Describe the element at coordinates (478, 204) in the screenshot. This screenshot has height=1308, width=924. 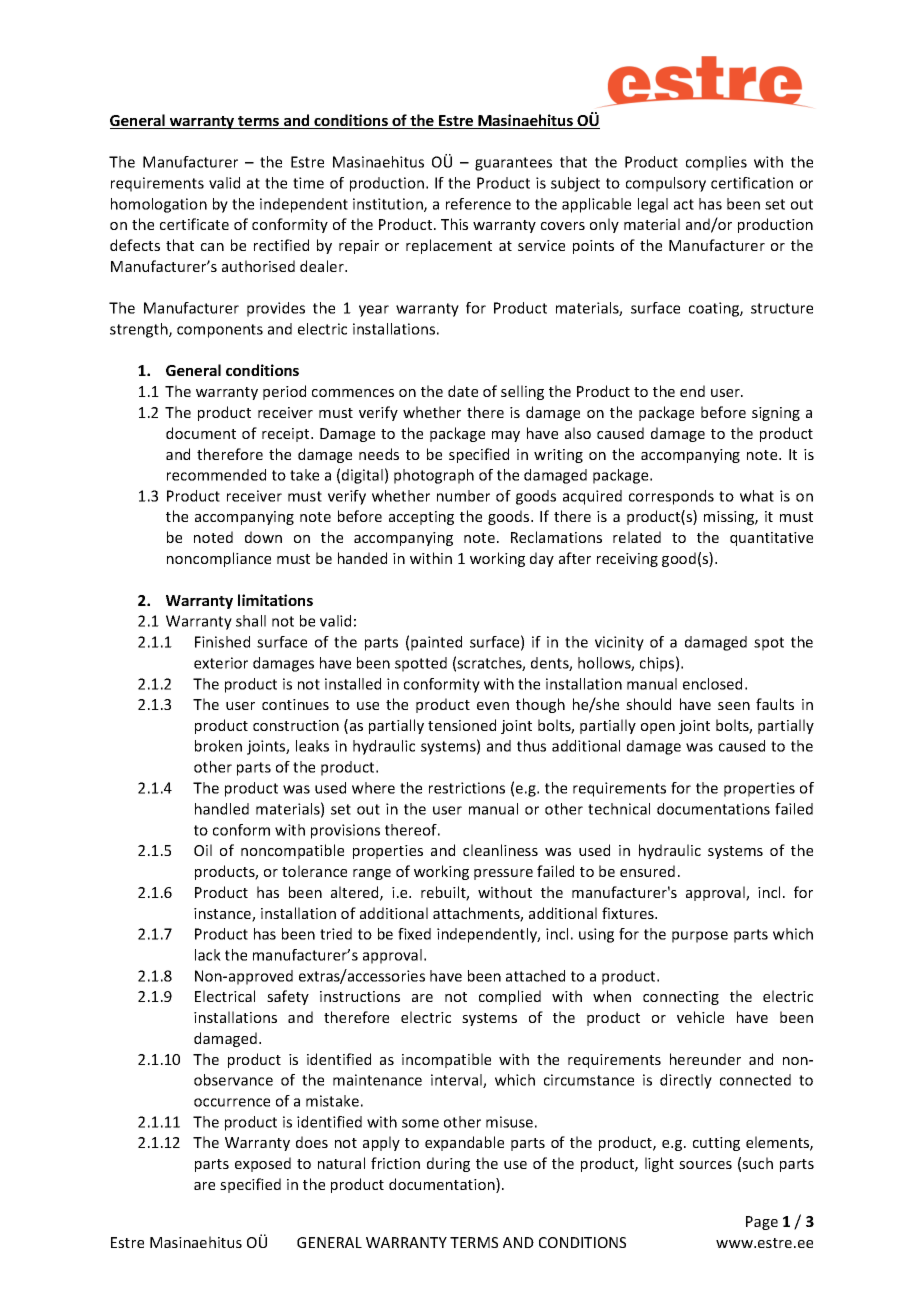
I see `reference` at that location.
